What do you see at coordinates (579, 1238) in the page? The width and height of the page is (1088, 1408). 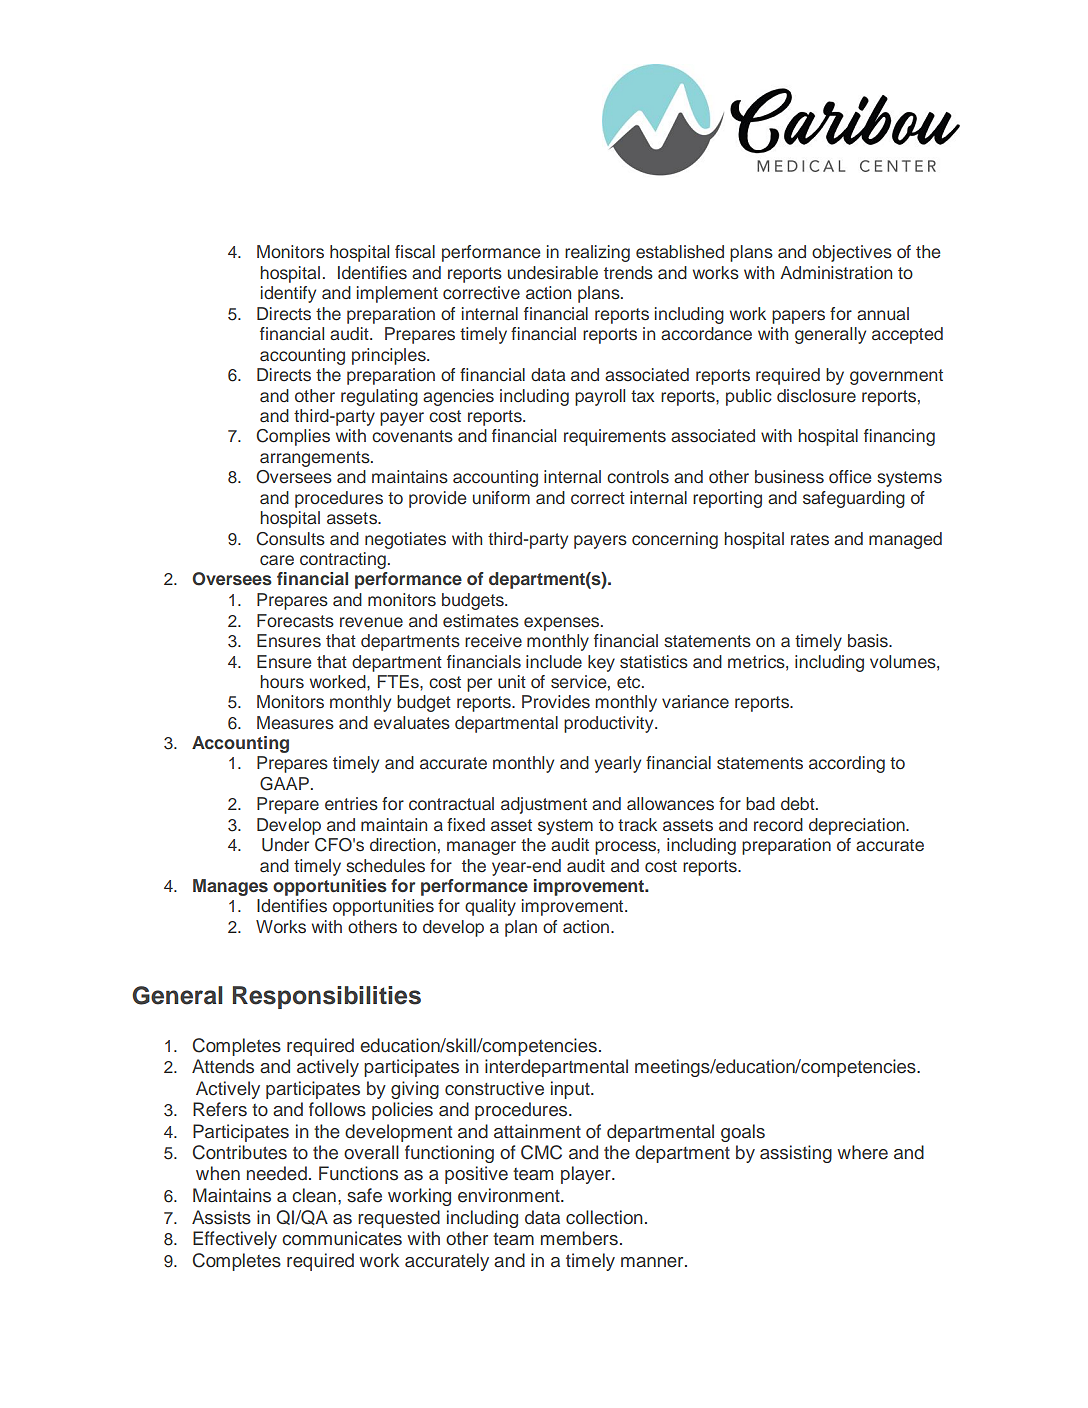 I see `members` at bounding box center [579, 1238].
